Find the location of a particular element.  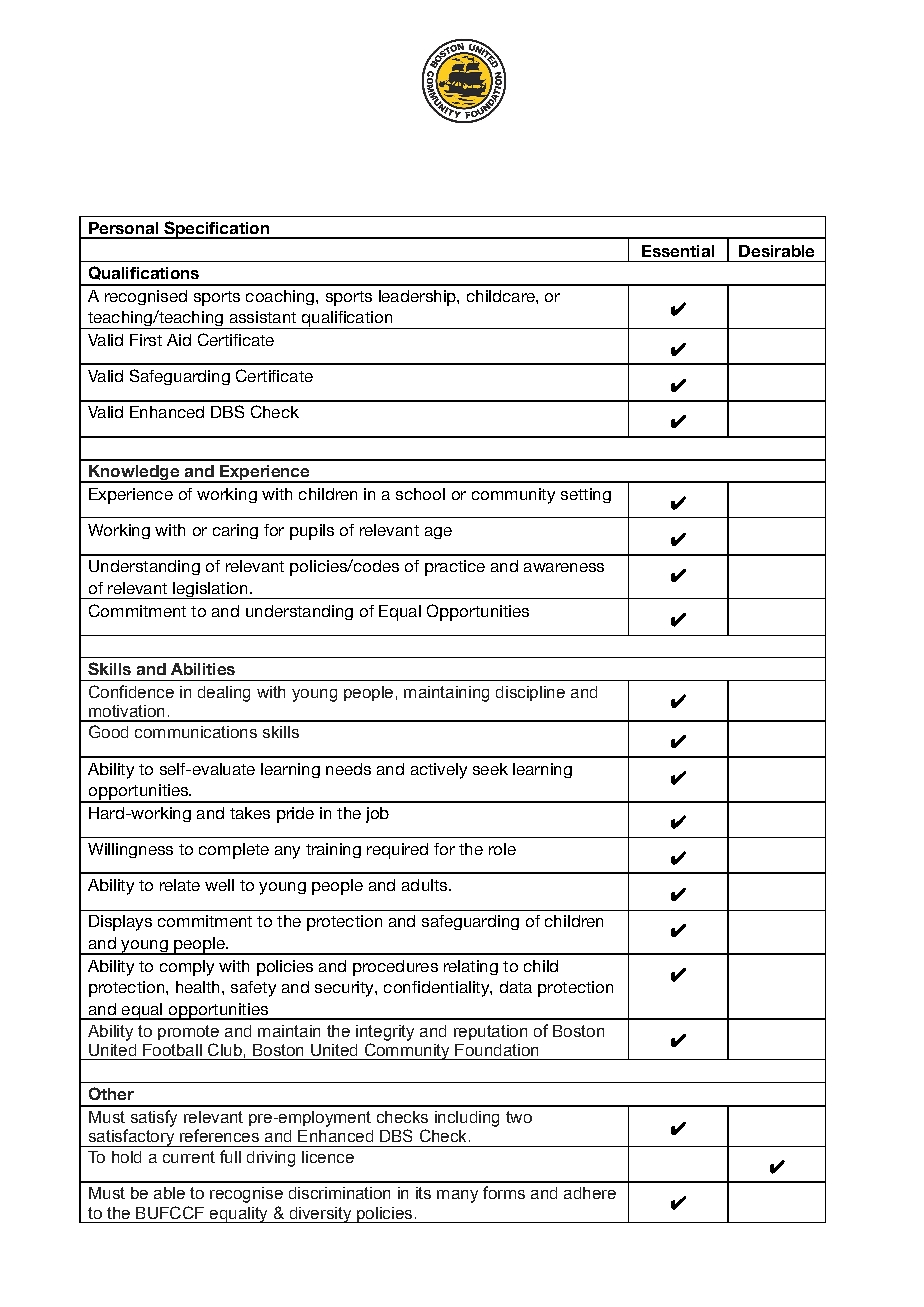

adhere is located at coordinates (590, 1193).
